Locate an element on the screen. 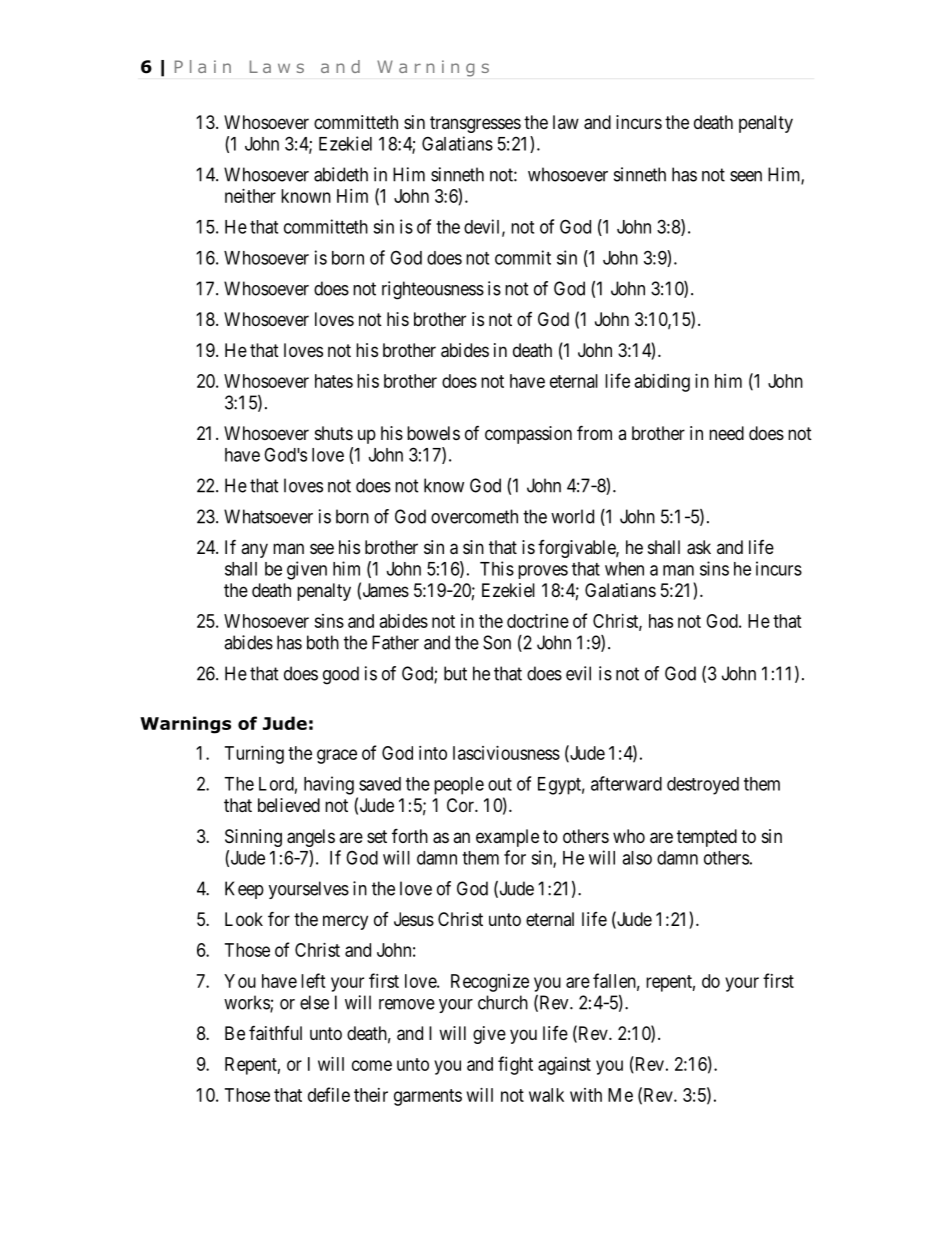 This screenshot has width=952, height=1233. angels is located at coordinates (311, 838).
